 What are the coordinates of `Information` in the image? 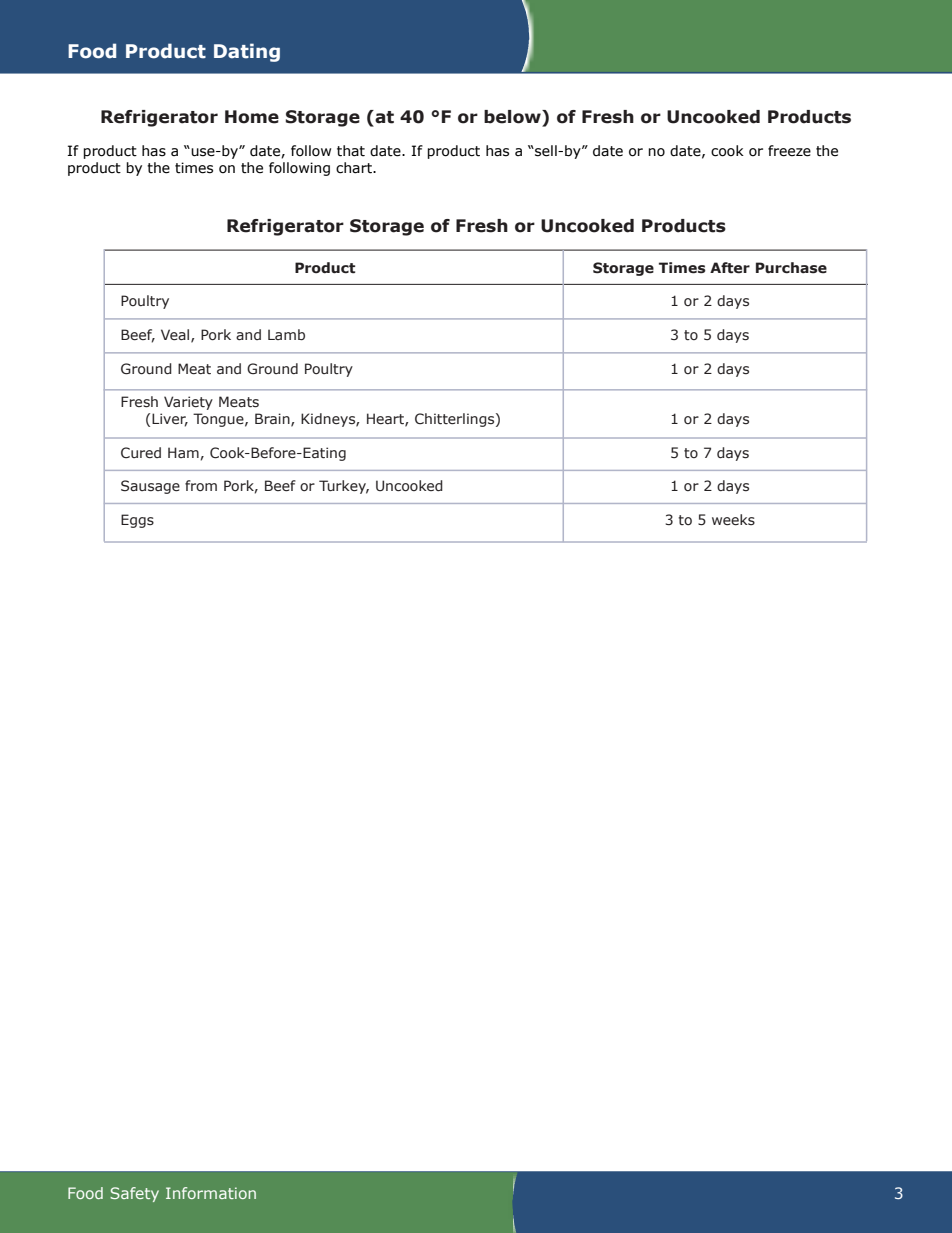 It's located at (211, 1193).
